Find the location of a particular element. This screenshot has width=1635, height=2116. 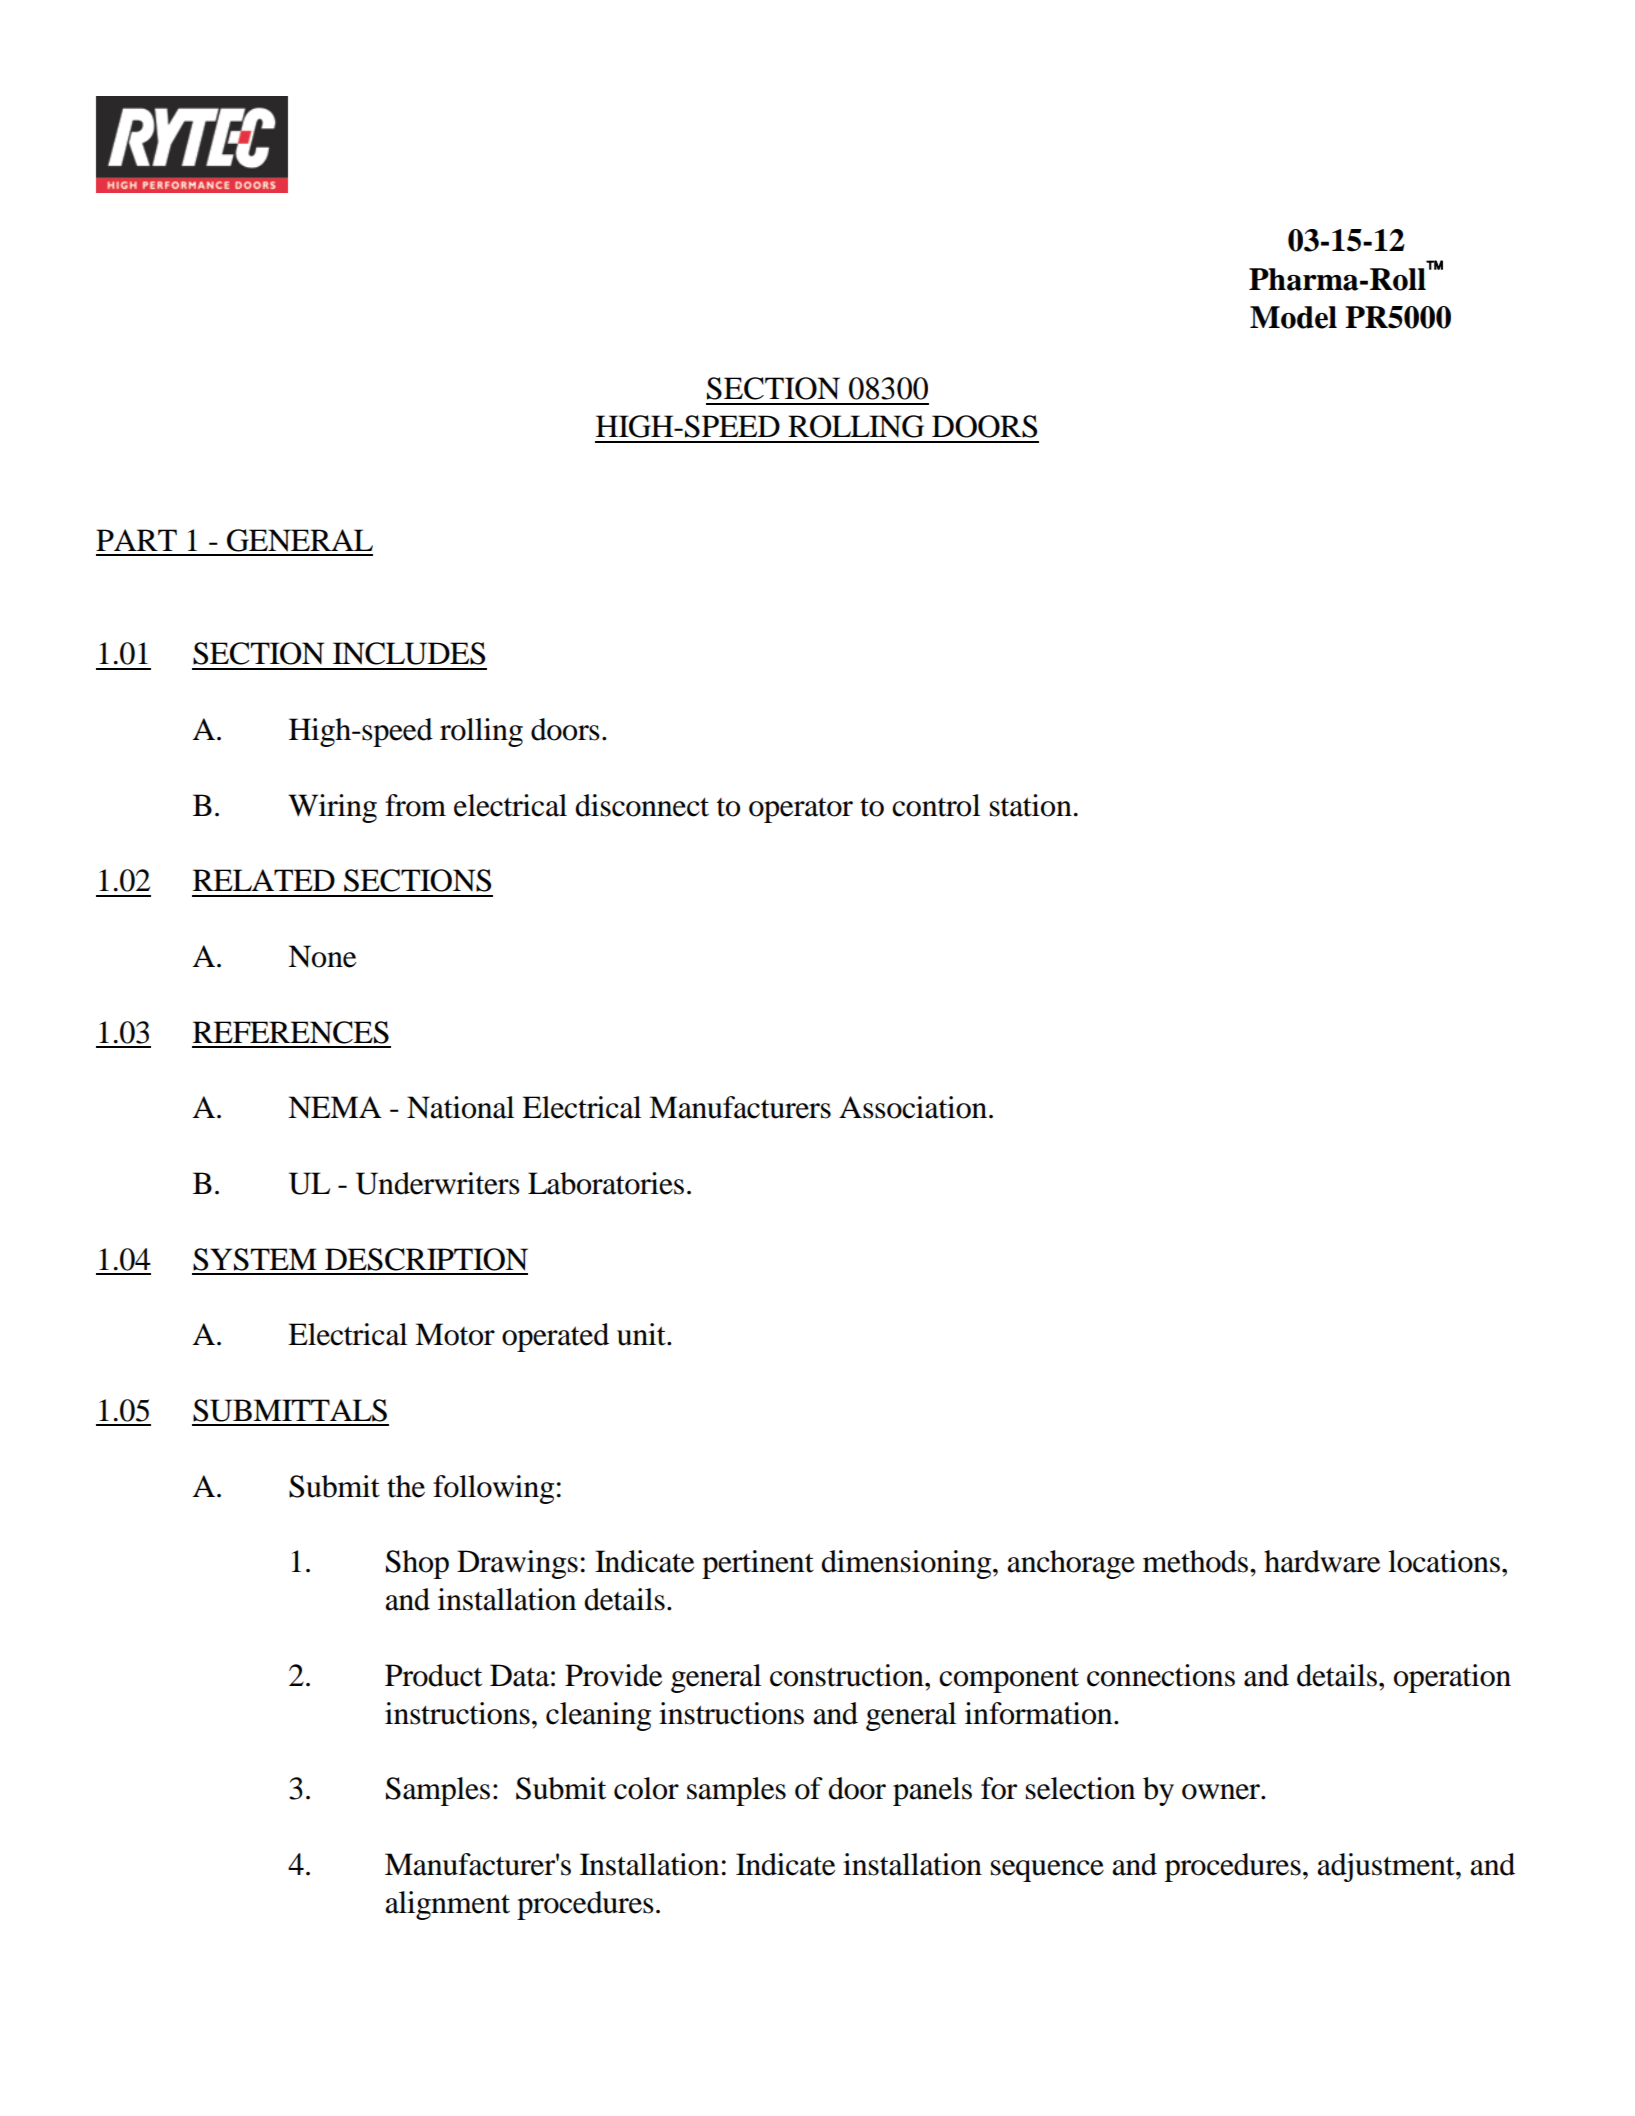

Laboratories is located at coordinates (606, 1183).
